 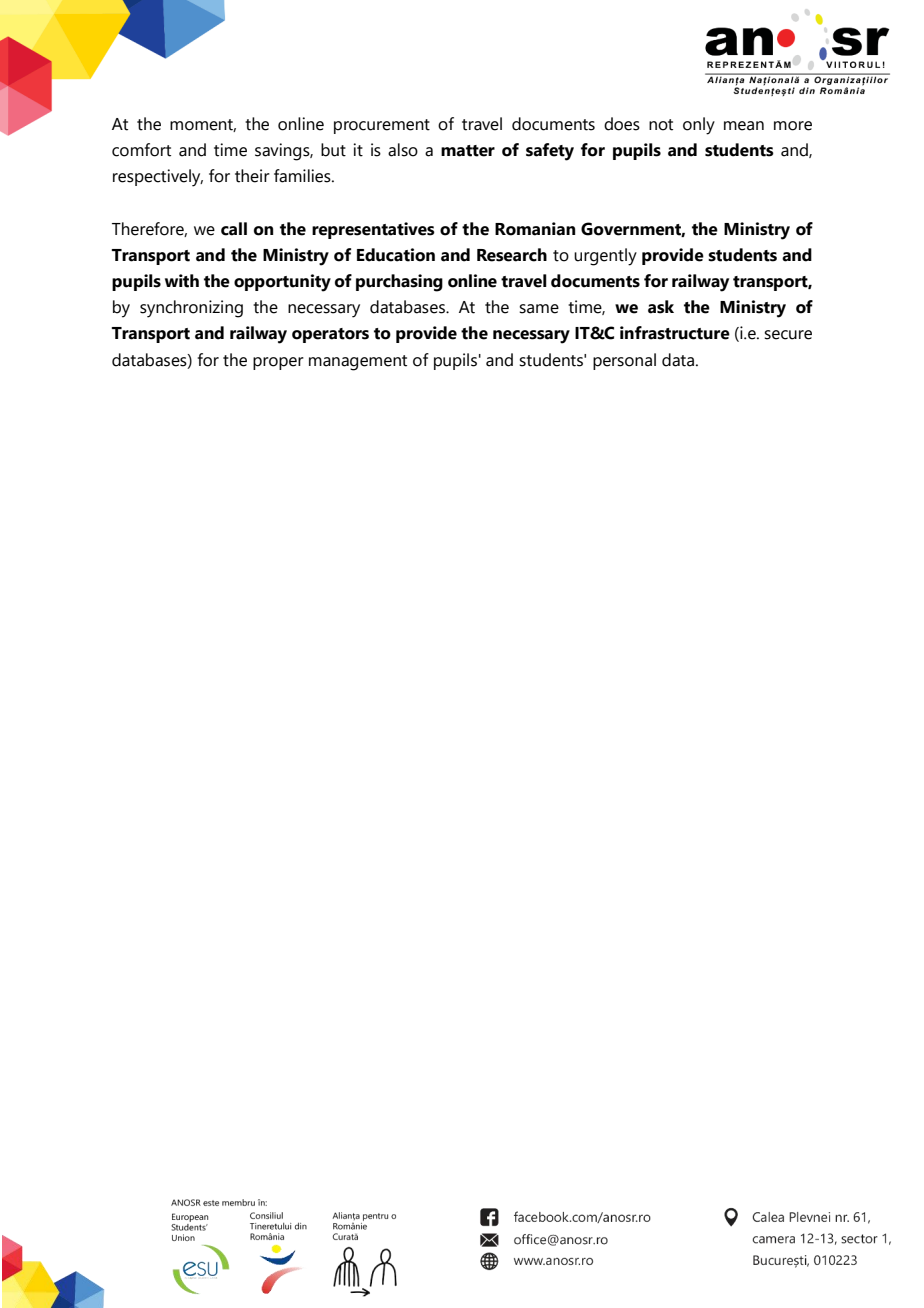 I want to click on ask, so click(x=661, y=307).
